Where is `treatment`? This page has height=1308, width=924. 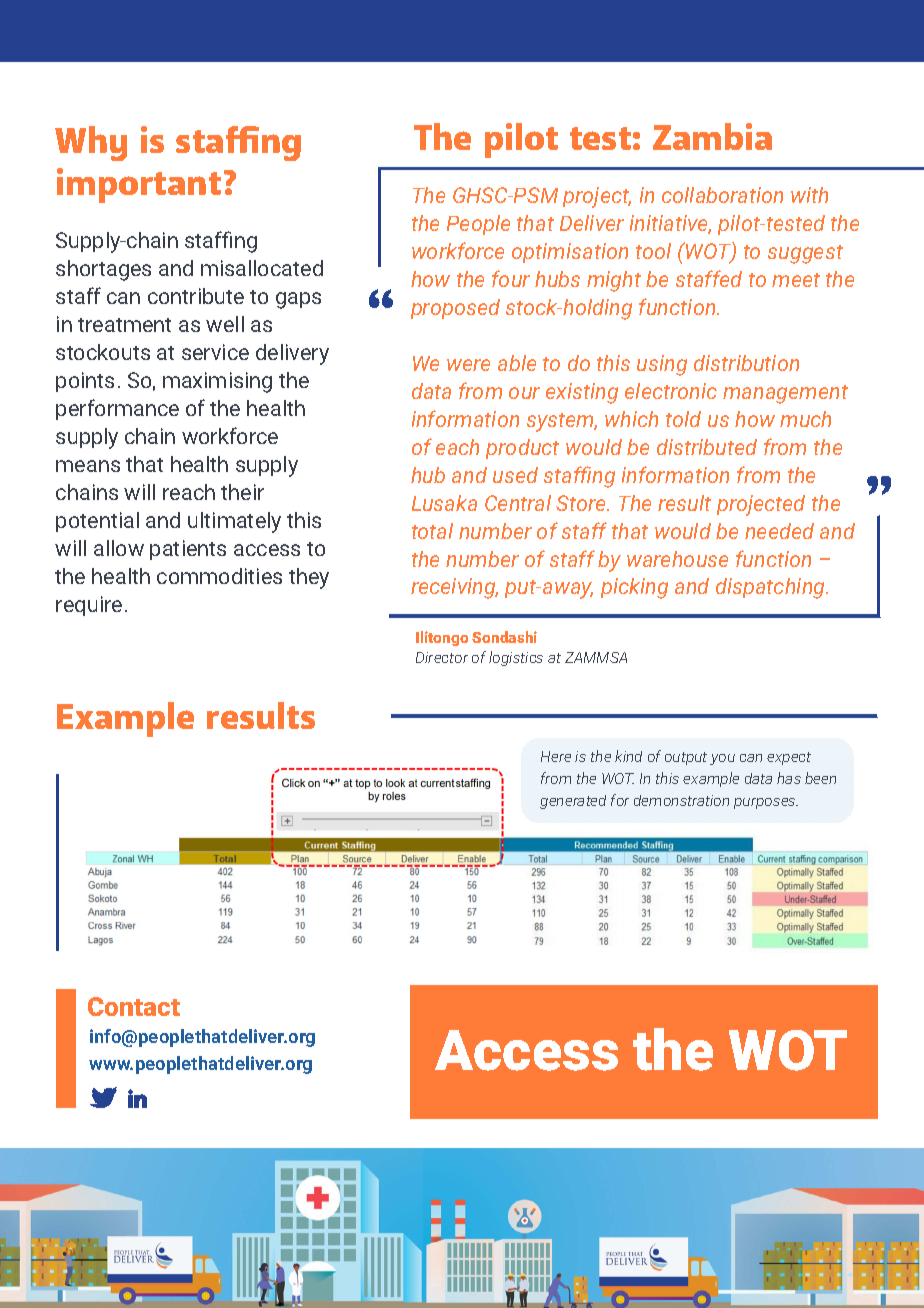
treatment is located at coordinates (124, 325).
